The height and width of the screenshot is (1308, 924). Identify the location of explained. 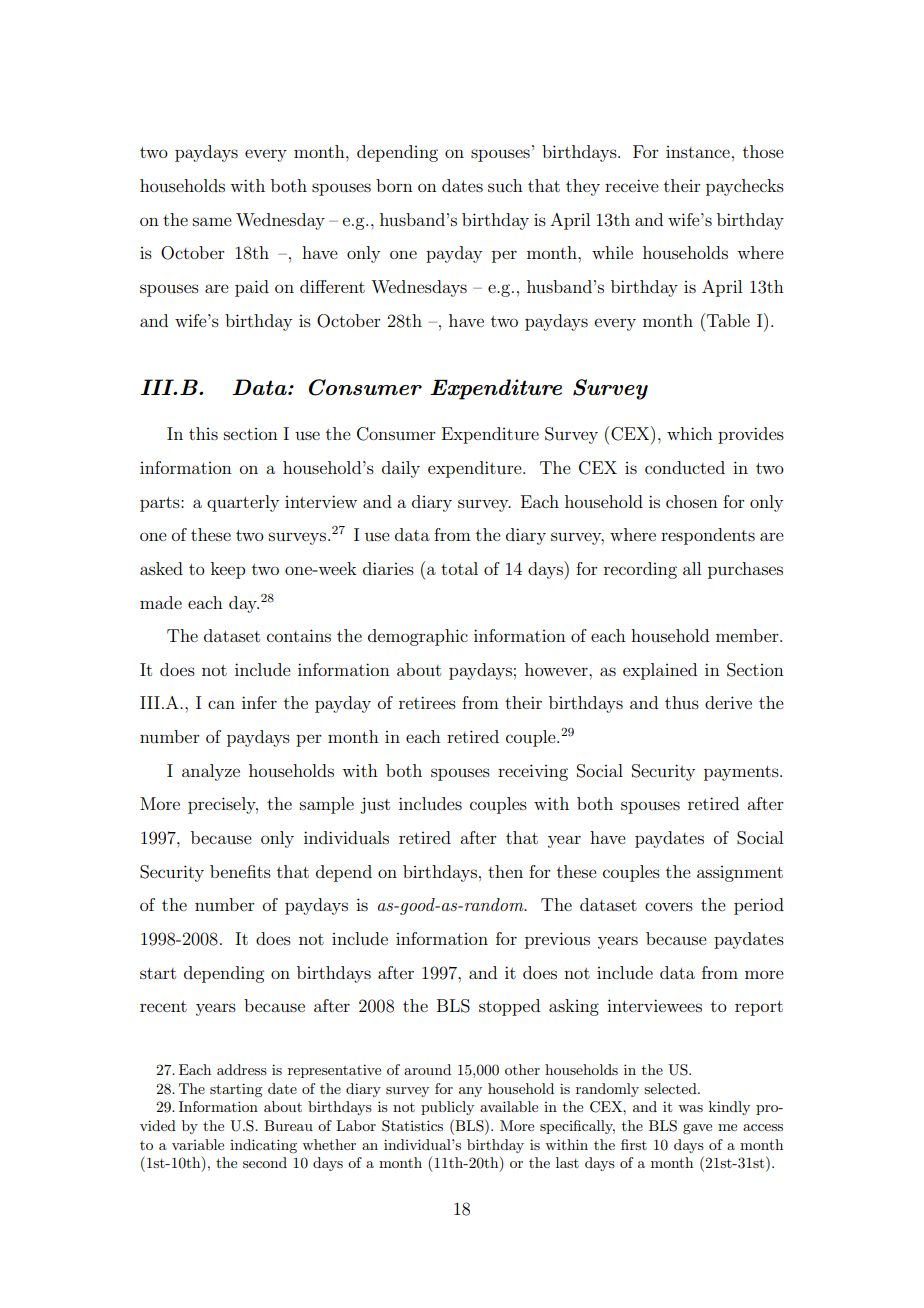
(660, 671).
